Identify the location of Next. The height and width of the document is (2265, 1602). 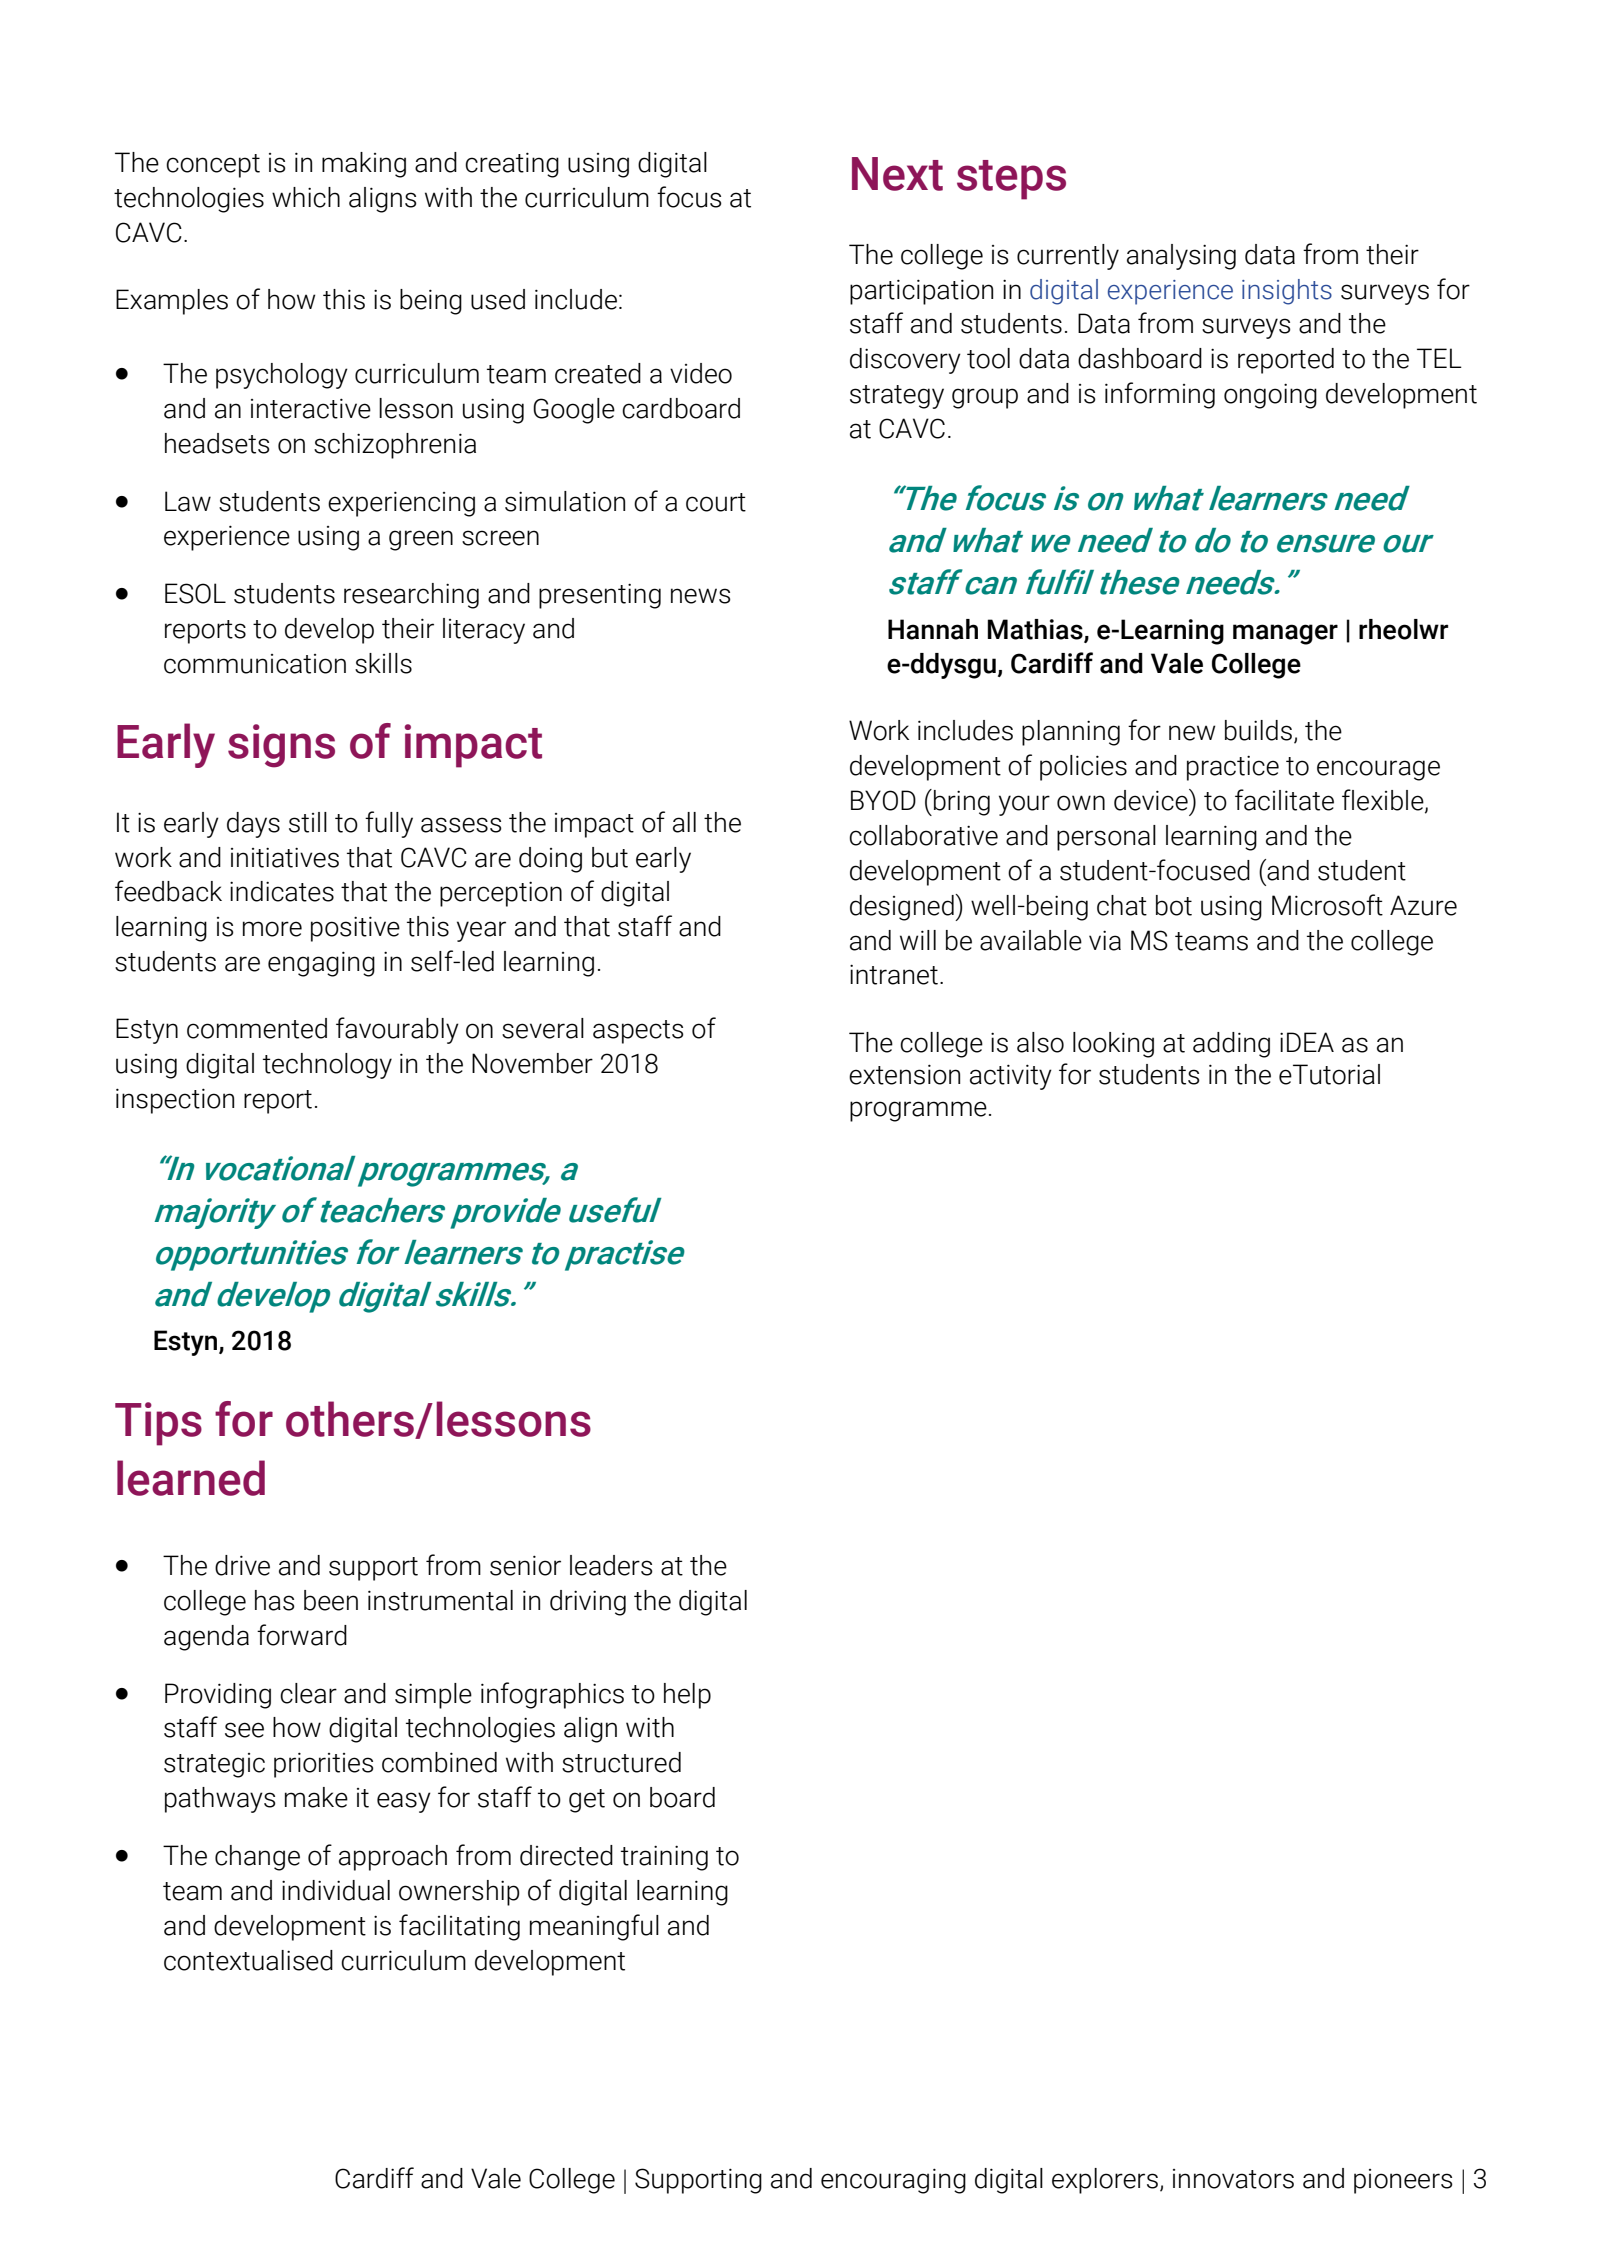
(897, 174).
